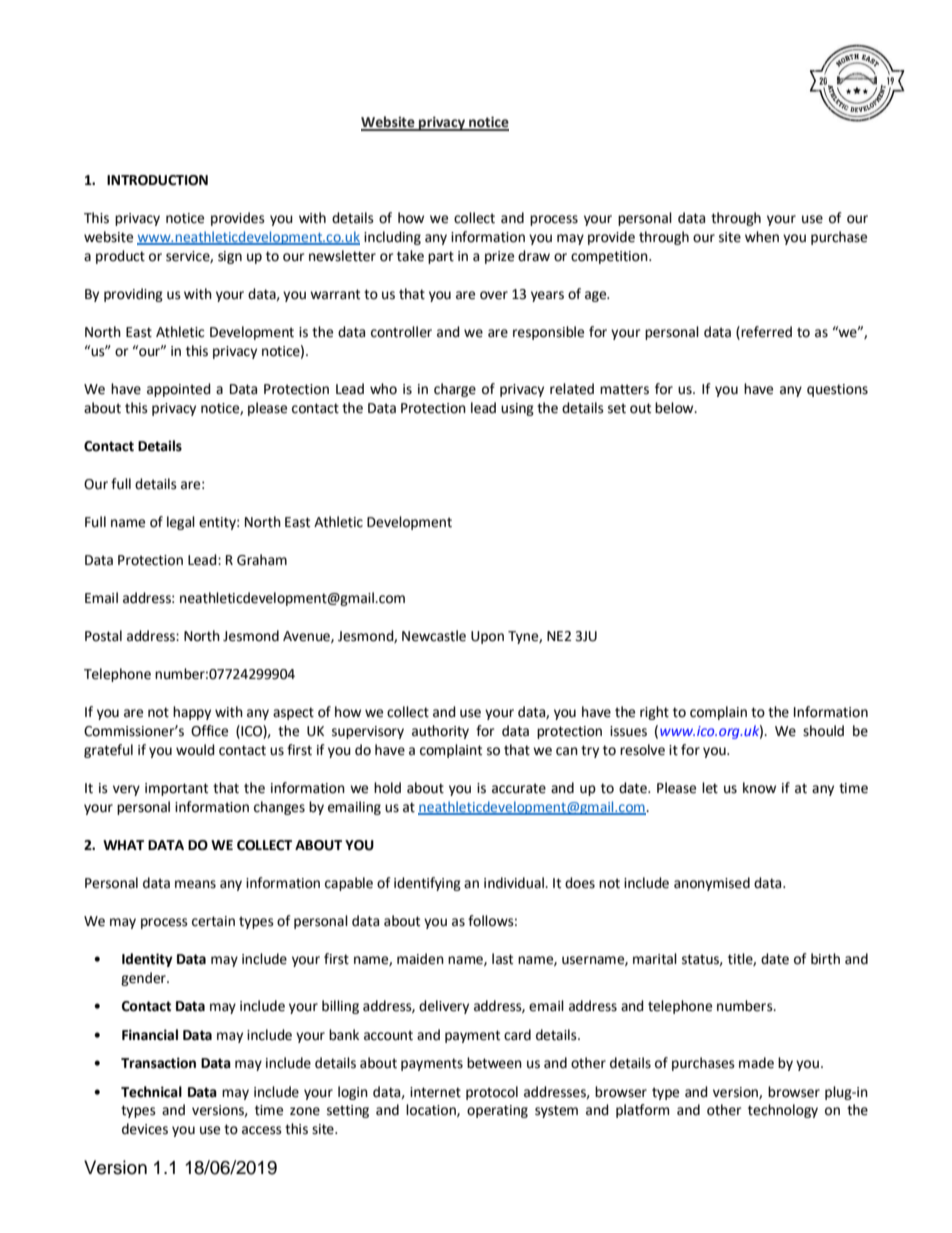 This document has height=1233, width=952. What do you see at coordinates (151, 1092) in the document?
I see `Technical` at bounding box center [151, 1092].
